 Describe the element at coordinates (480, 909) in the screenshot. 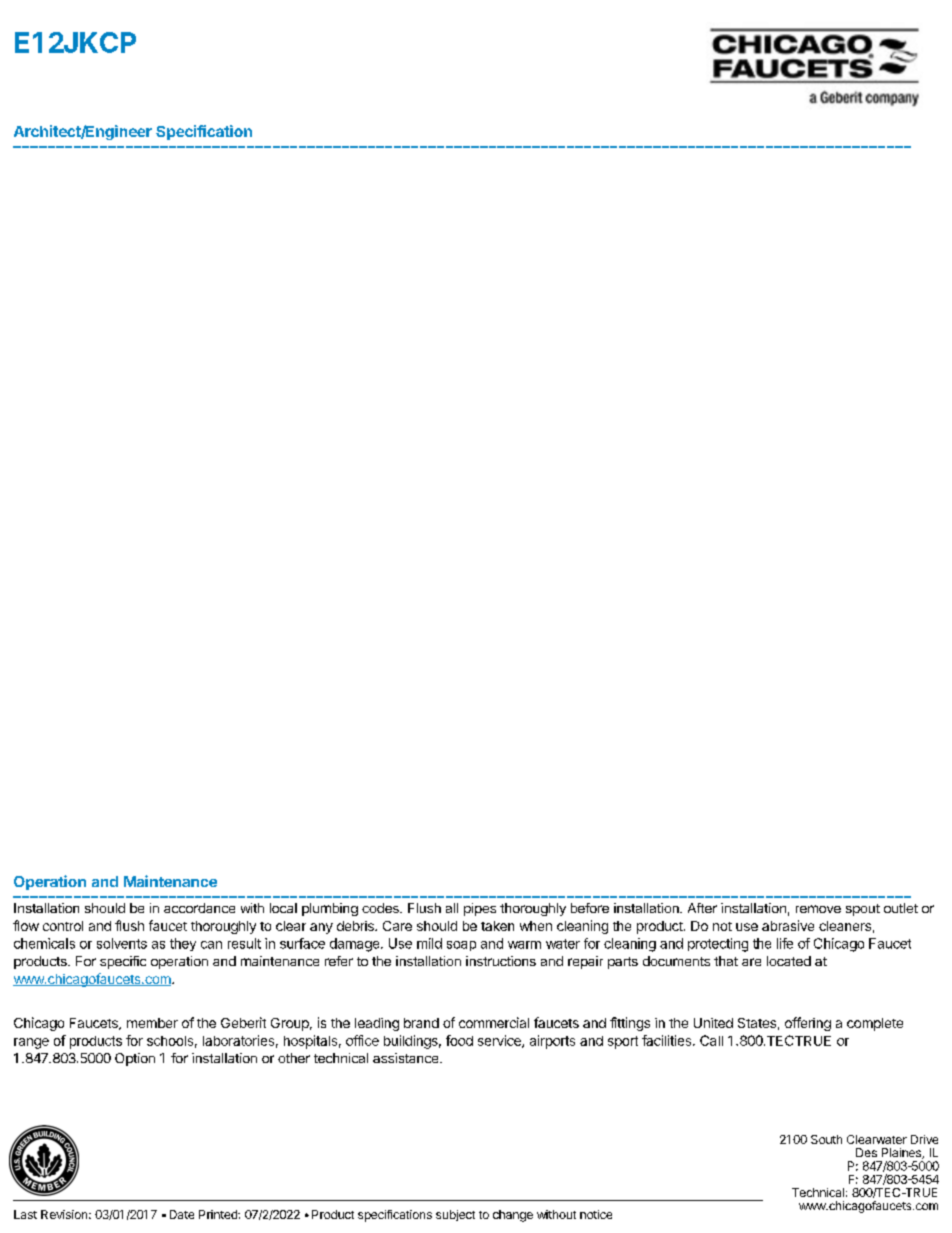

I see `pipes` at that location.
